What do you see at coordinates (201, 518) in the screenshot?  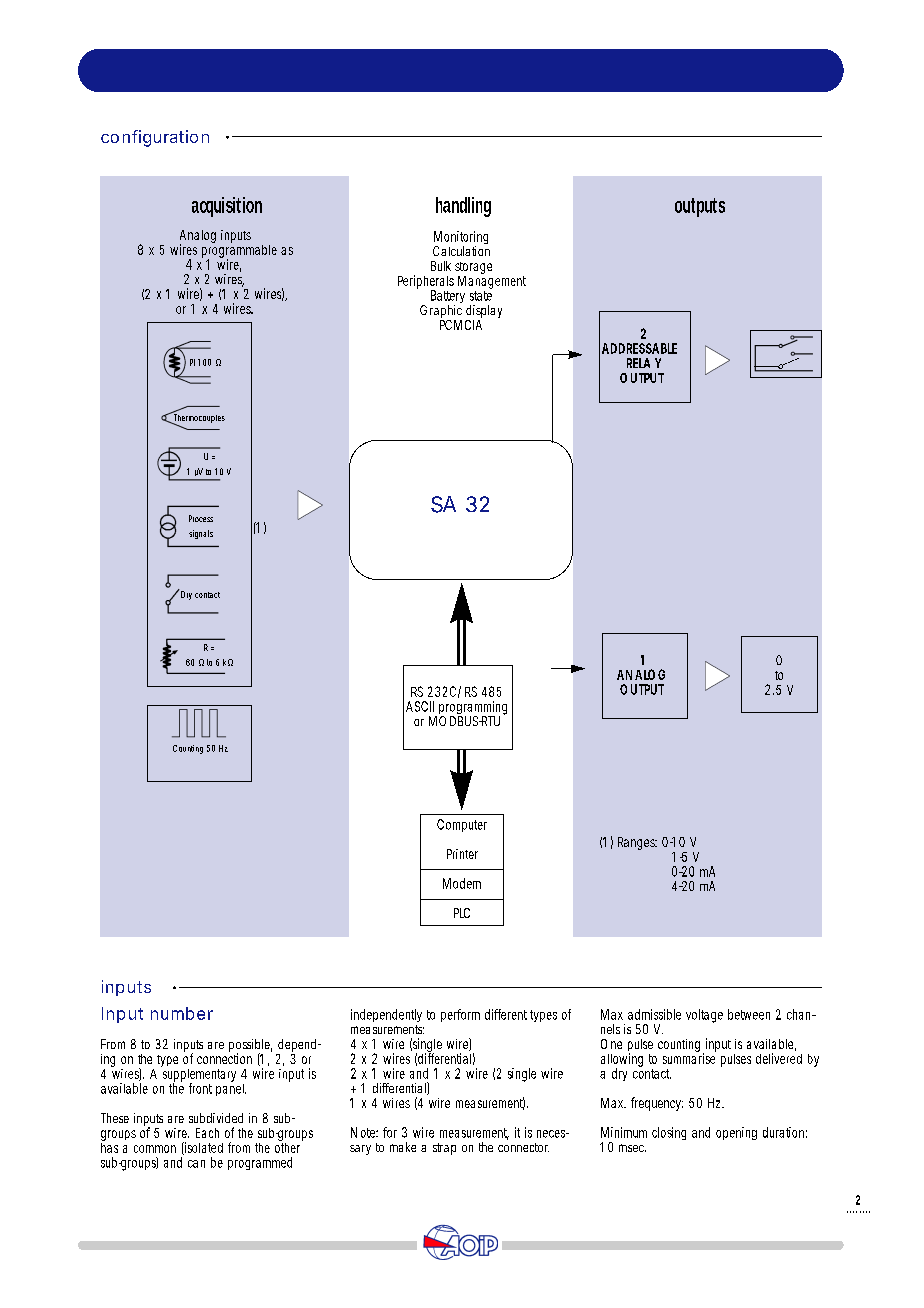 I see `Process` at bounding box center [201, 518].
